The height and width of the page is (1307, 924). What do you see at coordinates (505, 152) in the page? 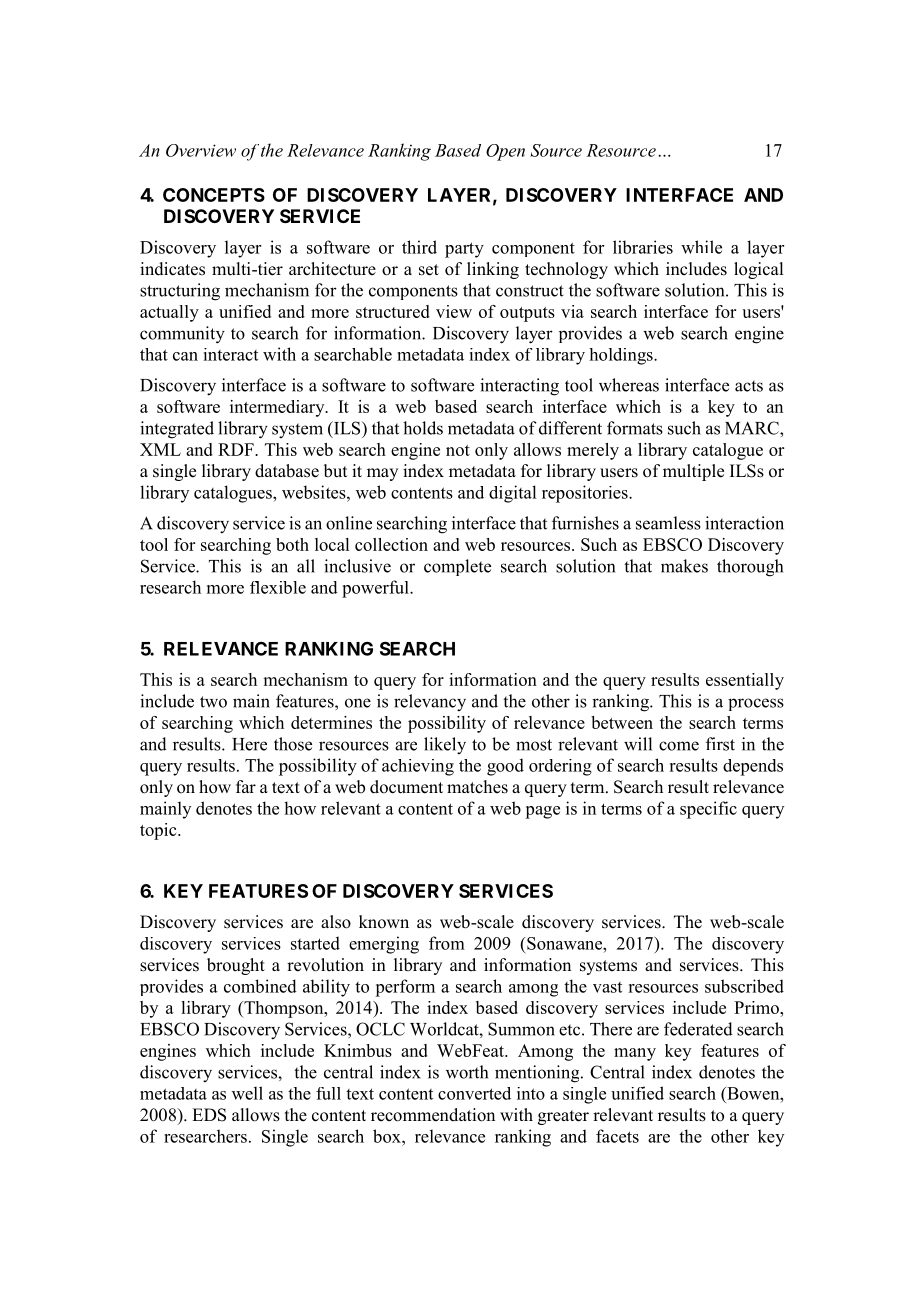
I see `Open` at bounding box center [505, 152].
